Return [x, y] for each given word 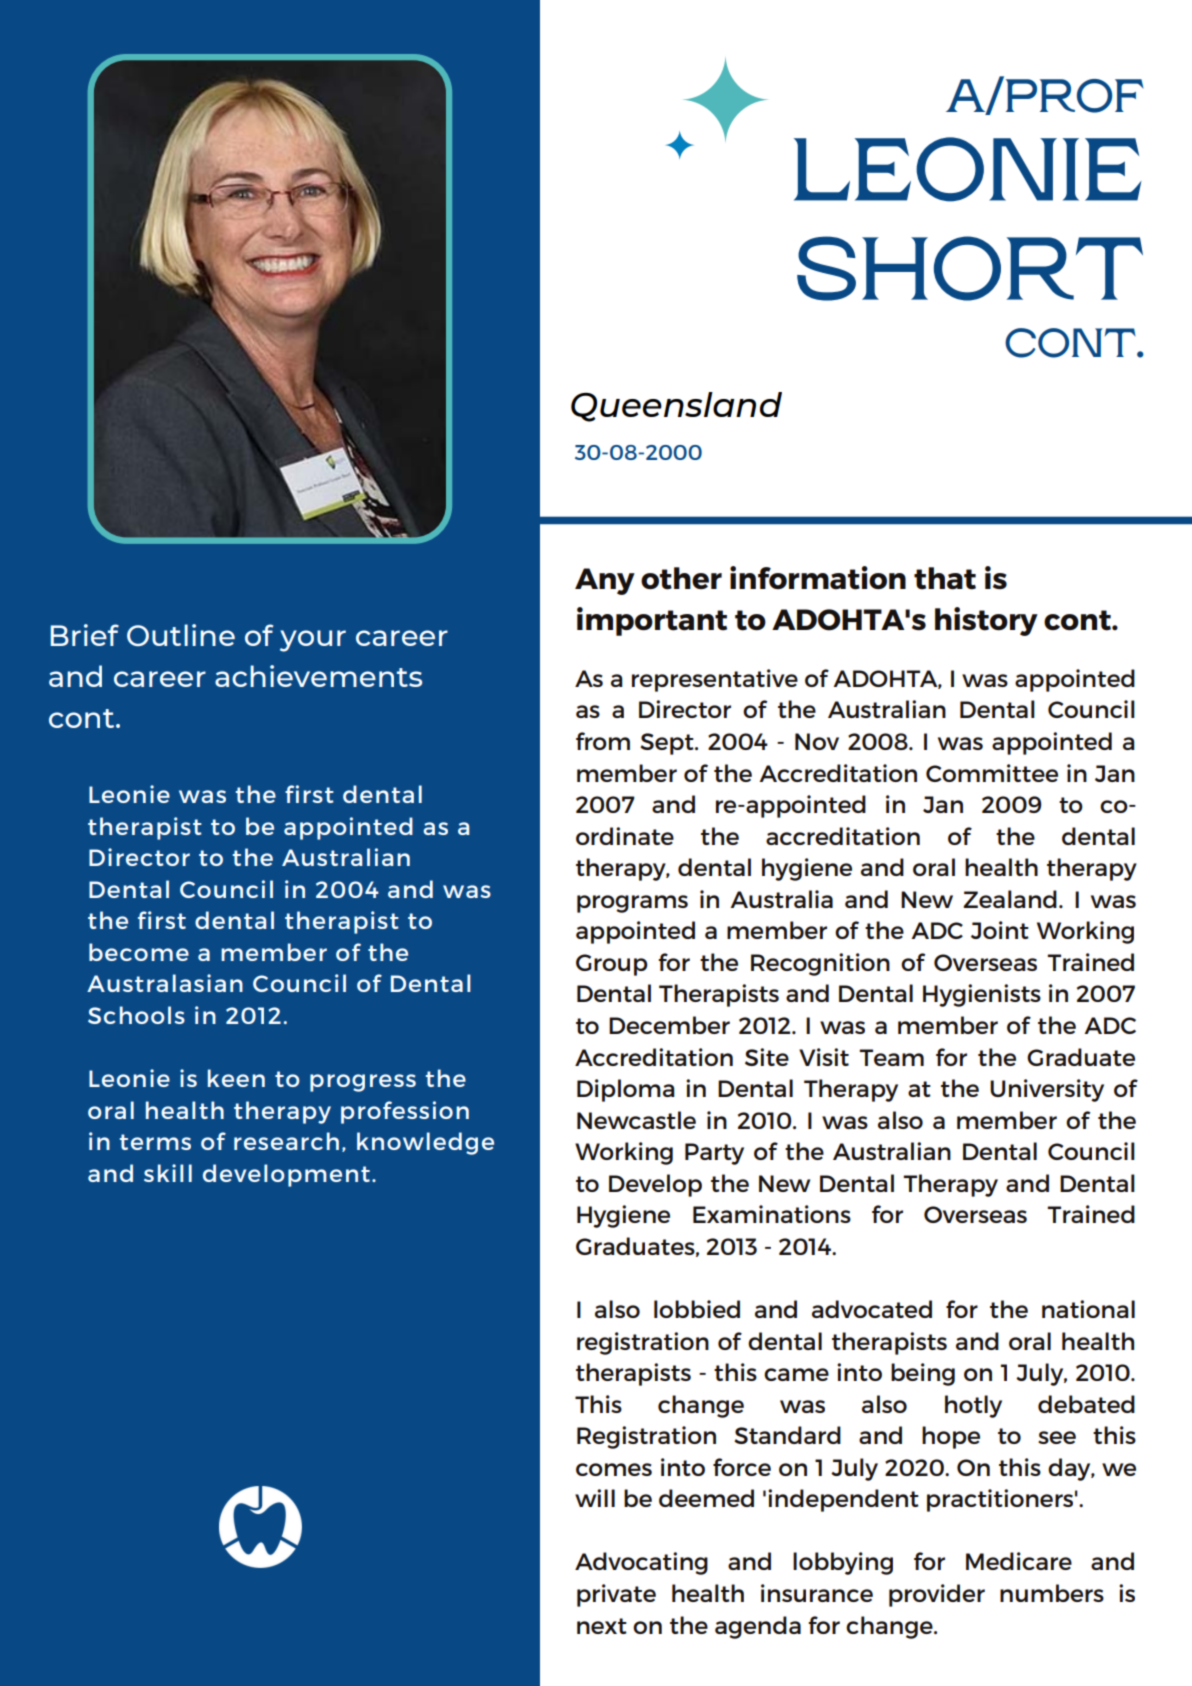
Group [612, 965]
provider [937, 1595]
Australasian [165, 983]
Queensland [676, 407]
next [602, 1626]
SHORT [970, 268]
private [616, 1595]
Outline [181, 635]
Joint [1000, 930]
